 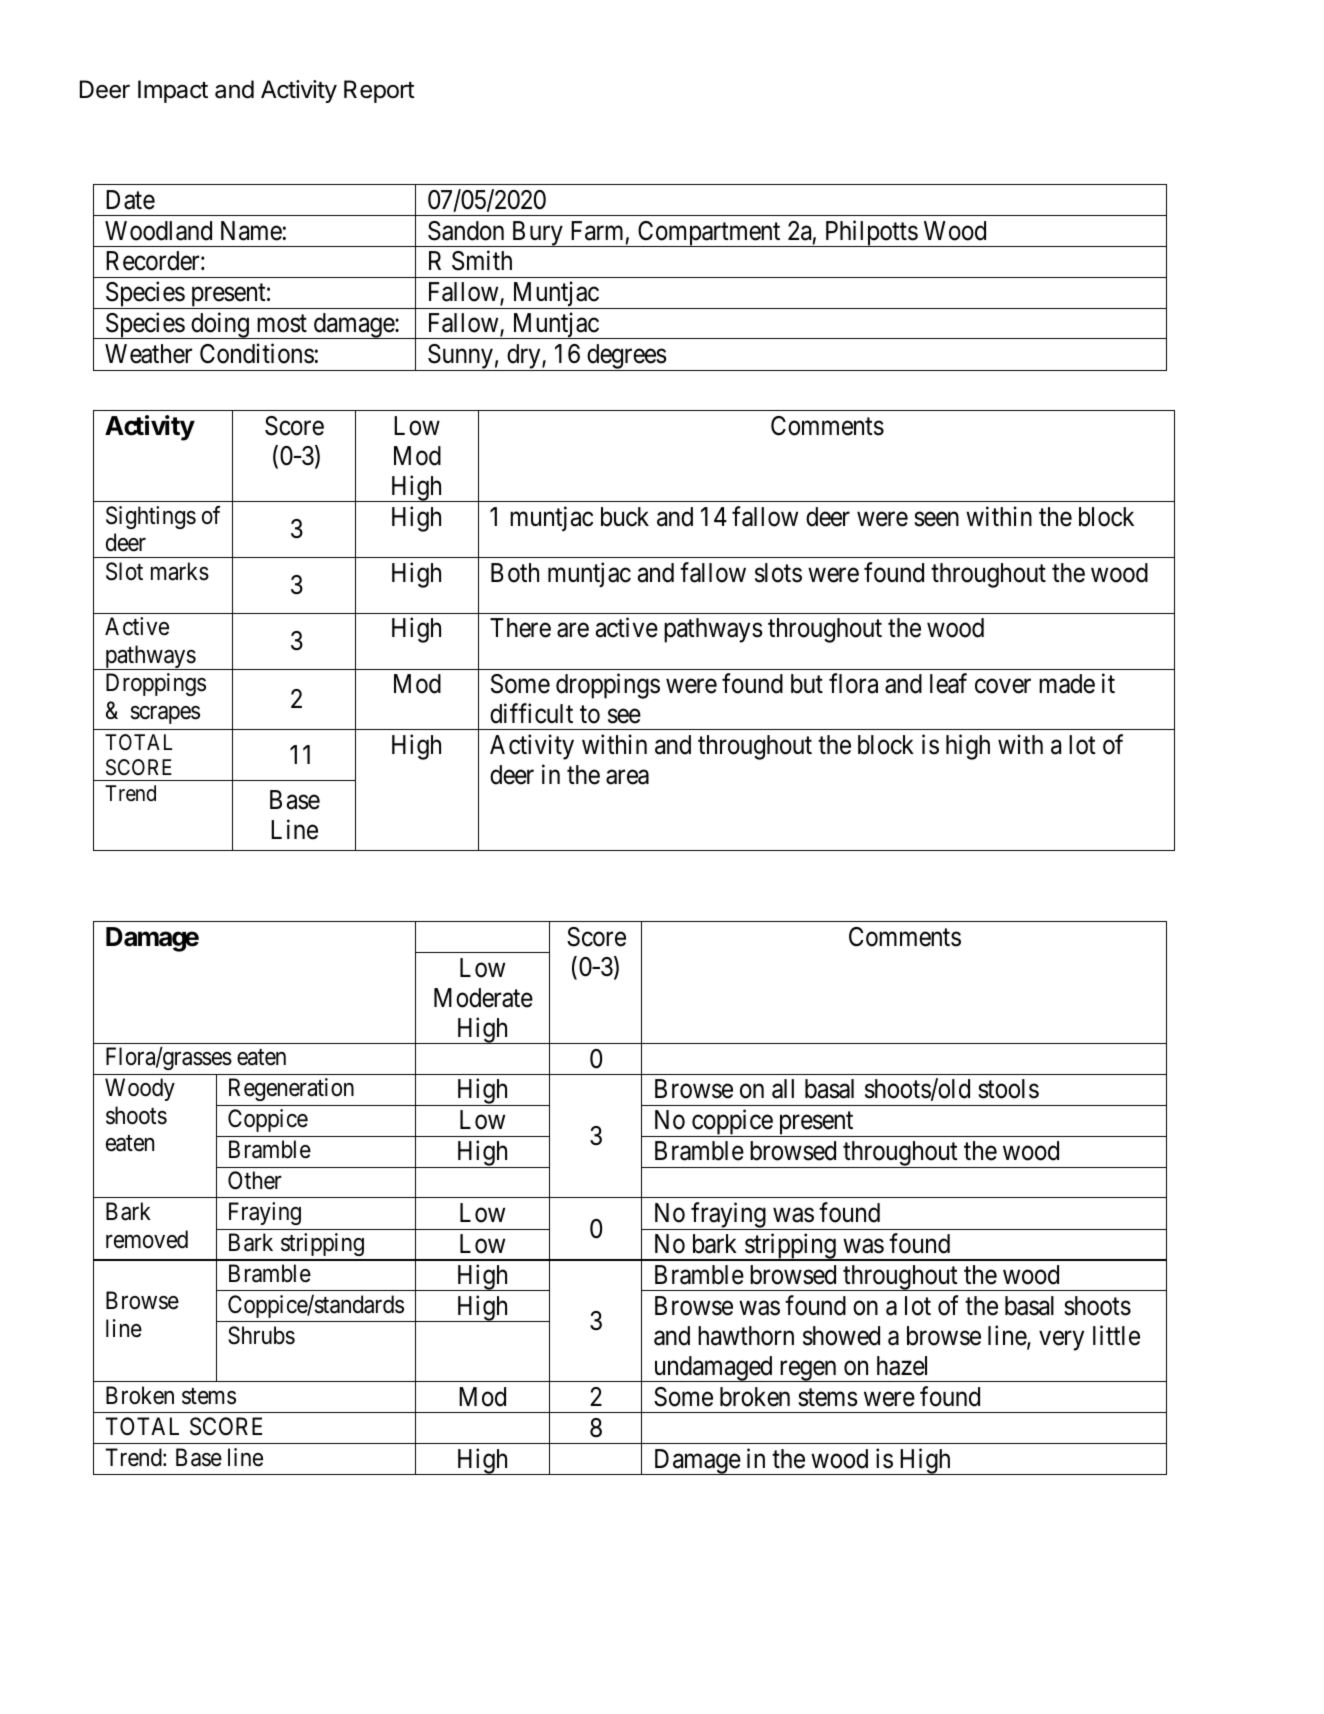 What do you see at coordinates (537, 234) in the screenshot?
I see `Bury` at bounding box center [537, 234].
